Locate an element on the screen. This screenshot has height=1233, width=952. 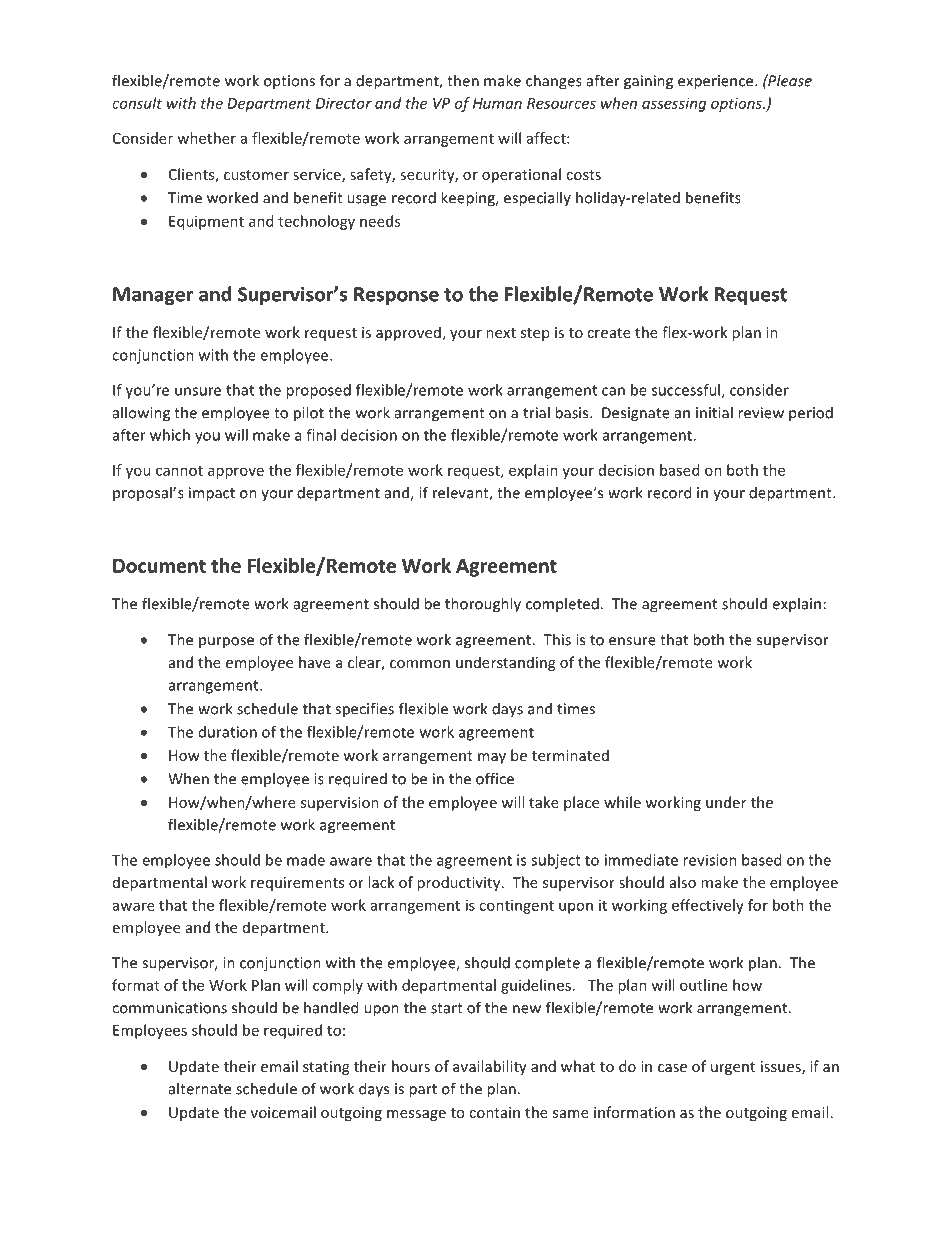
Human is located at coordinates (497, 103).
